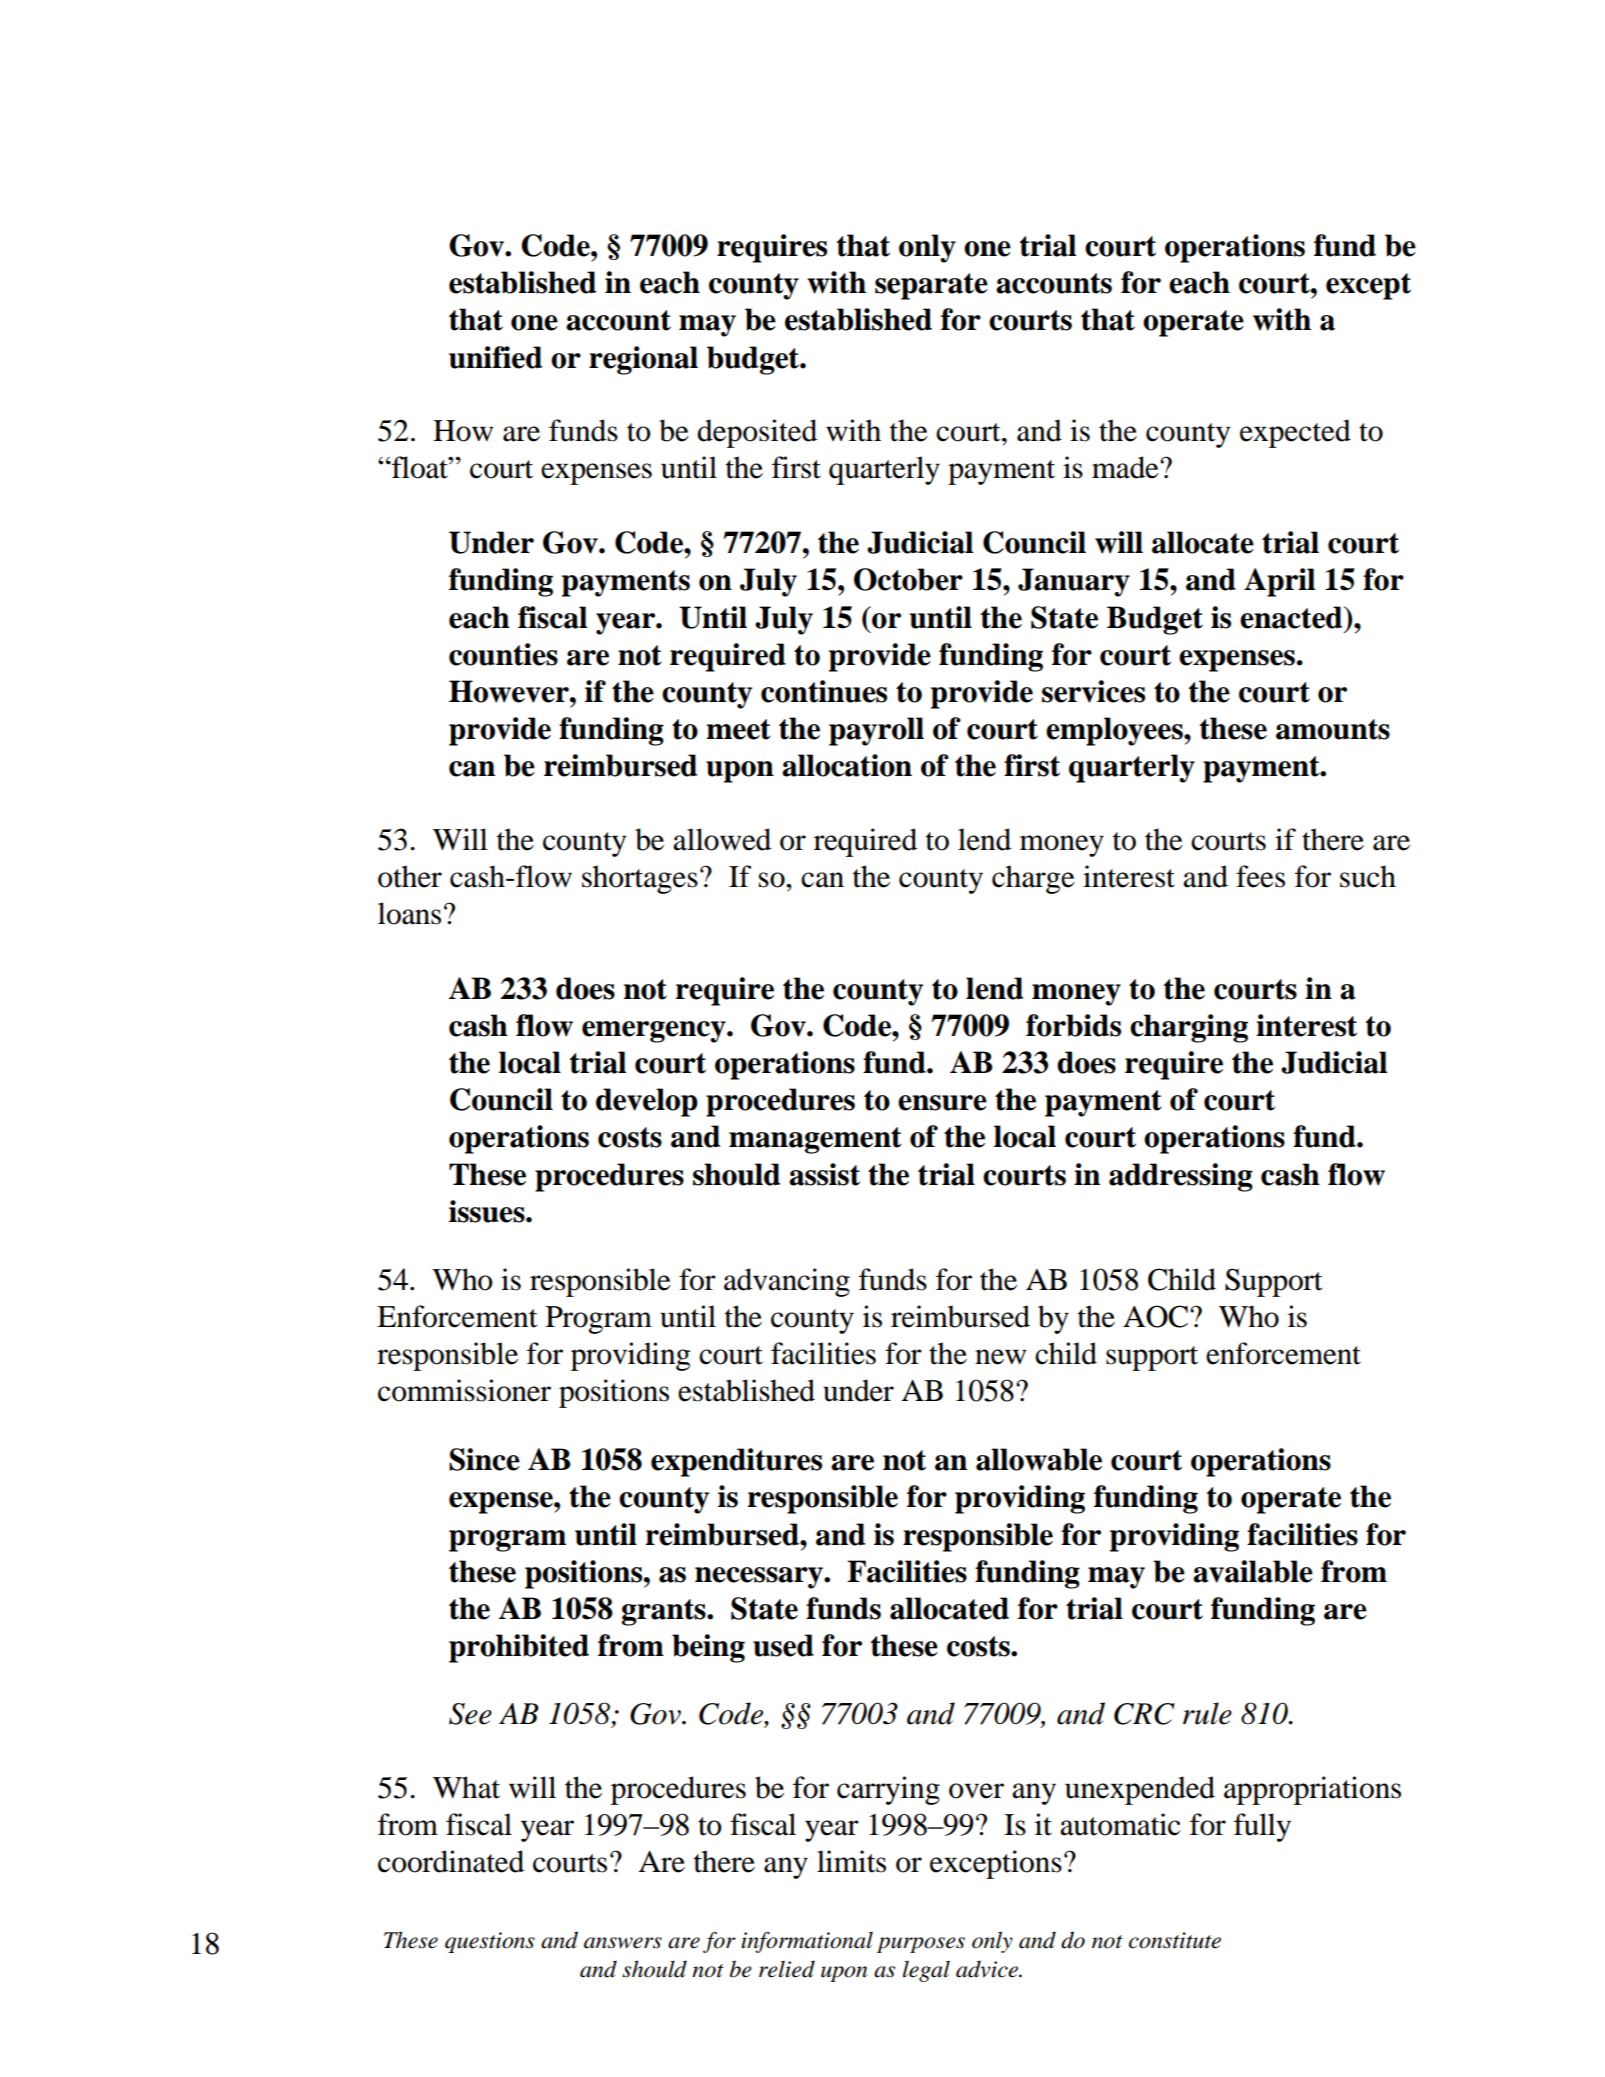 This image has width=1605, height=2077. Describe the element at coordinates (1295, 433) in the image. I see `expected` at that location.
